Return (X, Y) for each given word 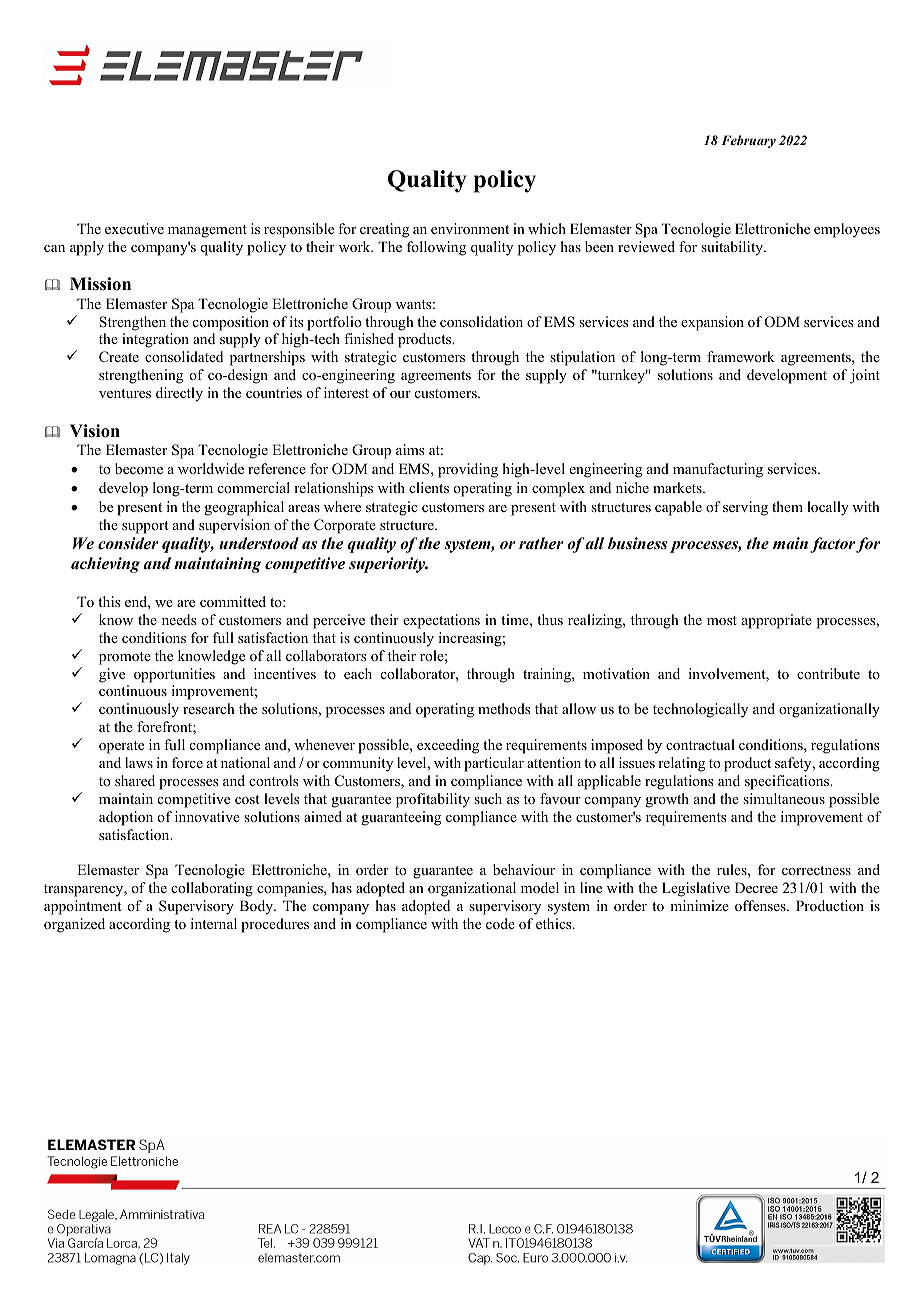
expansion (712, 323)
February (748, 141)
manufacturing (718, 470)
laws (139, 762)
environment (470, 228)
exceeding (448, 746)
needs (179, 619)
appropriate (777, 621)
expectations (441, 621)
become (139, 468)
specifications (788, 782)
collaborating (212, 889)
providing (468, 470)
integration (155, 340)
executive (134, 228)
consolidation (481, 321)
